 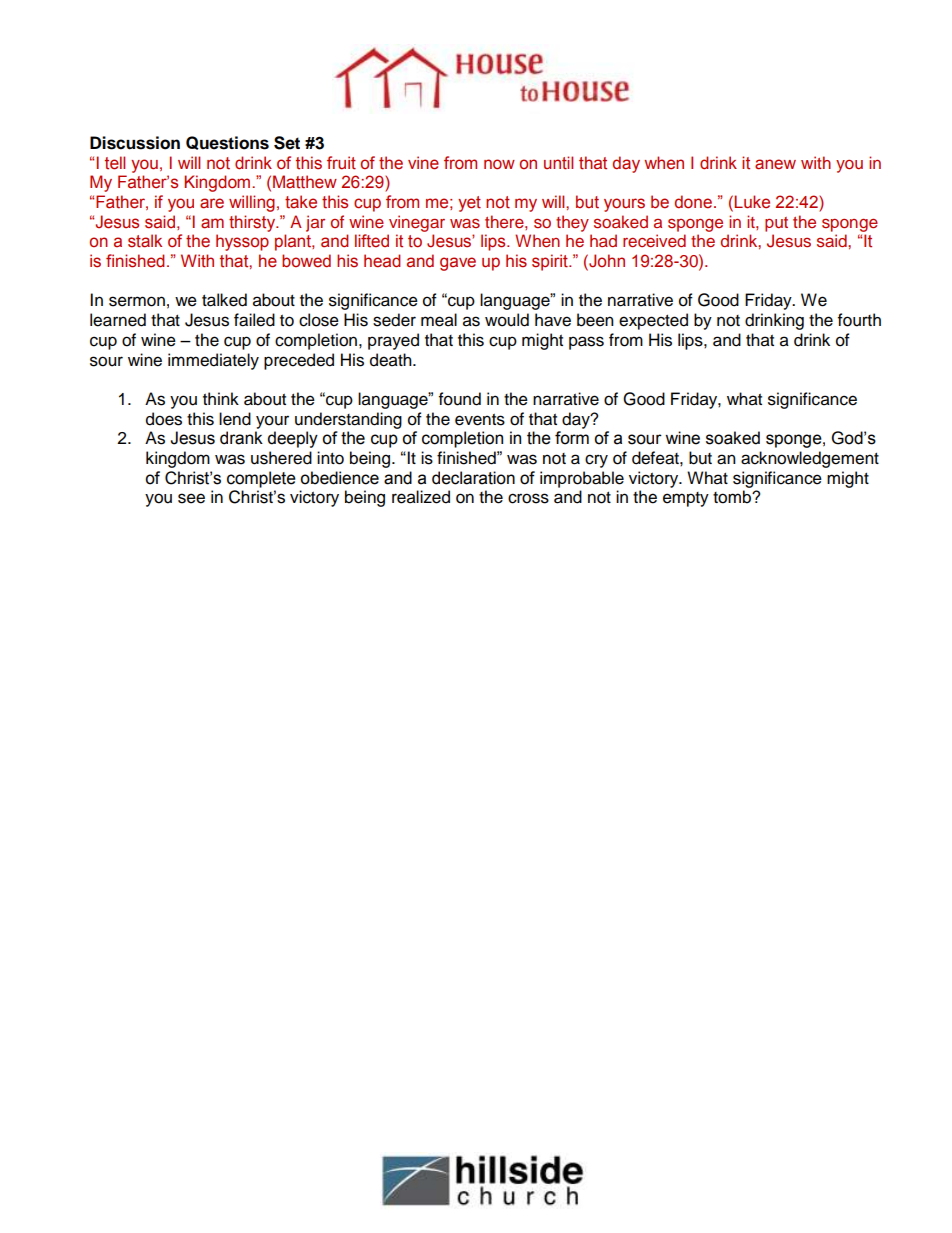 I want to click on until, so click(x=558, y=163).
